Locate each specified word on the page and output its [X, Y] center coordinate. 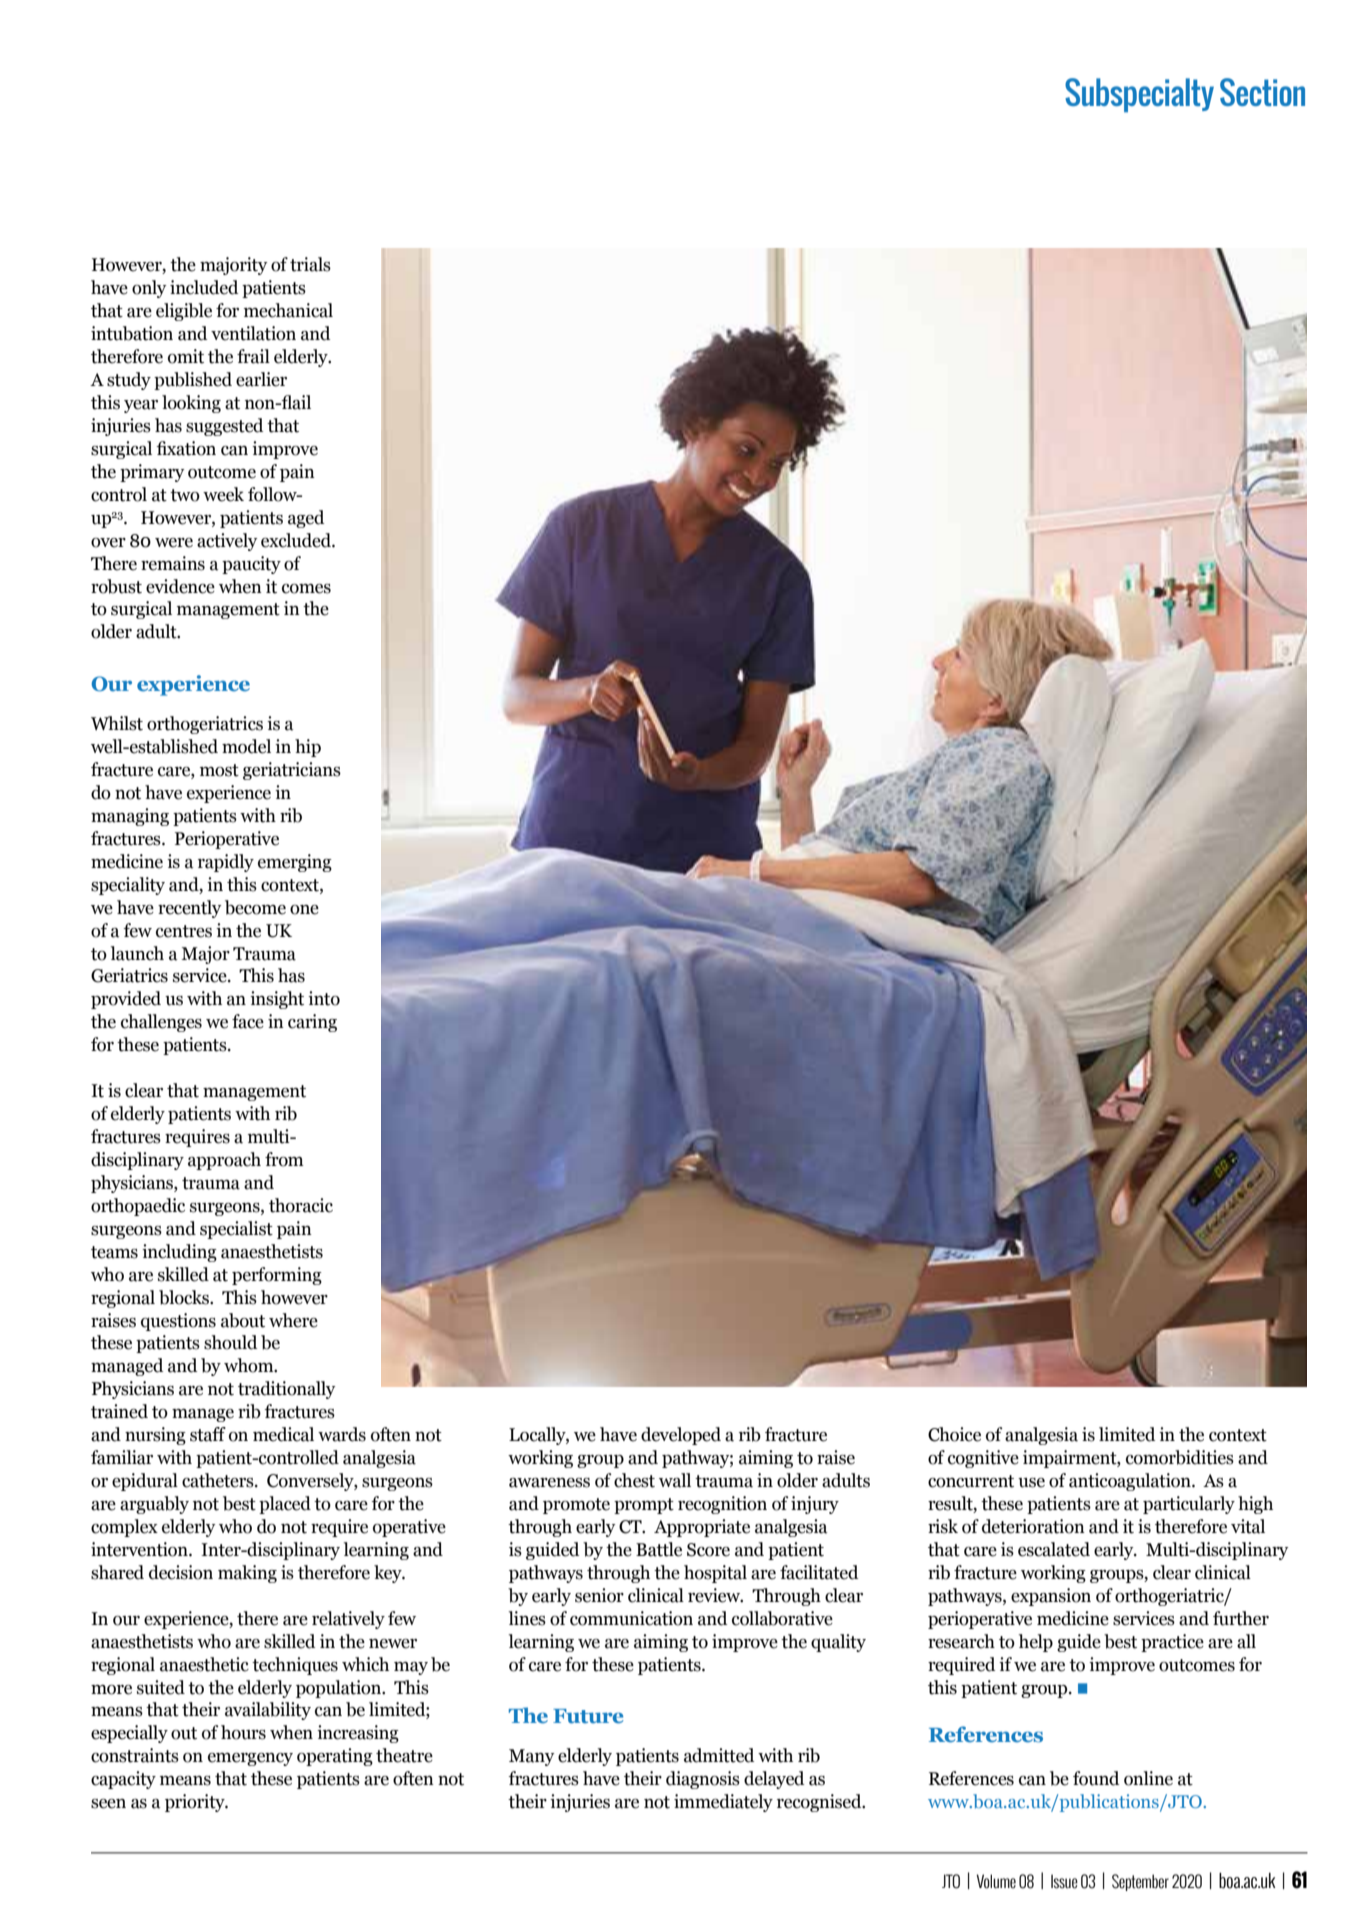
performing [277, 1276]
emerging [295, 863]
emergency [250, 1759]
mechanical [288, 310]
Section [1262, 92]
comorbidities [1180, 1457]
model [246, 746]
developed [681, 1436]
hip [308, 748]
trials [310, 264]
